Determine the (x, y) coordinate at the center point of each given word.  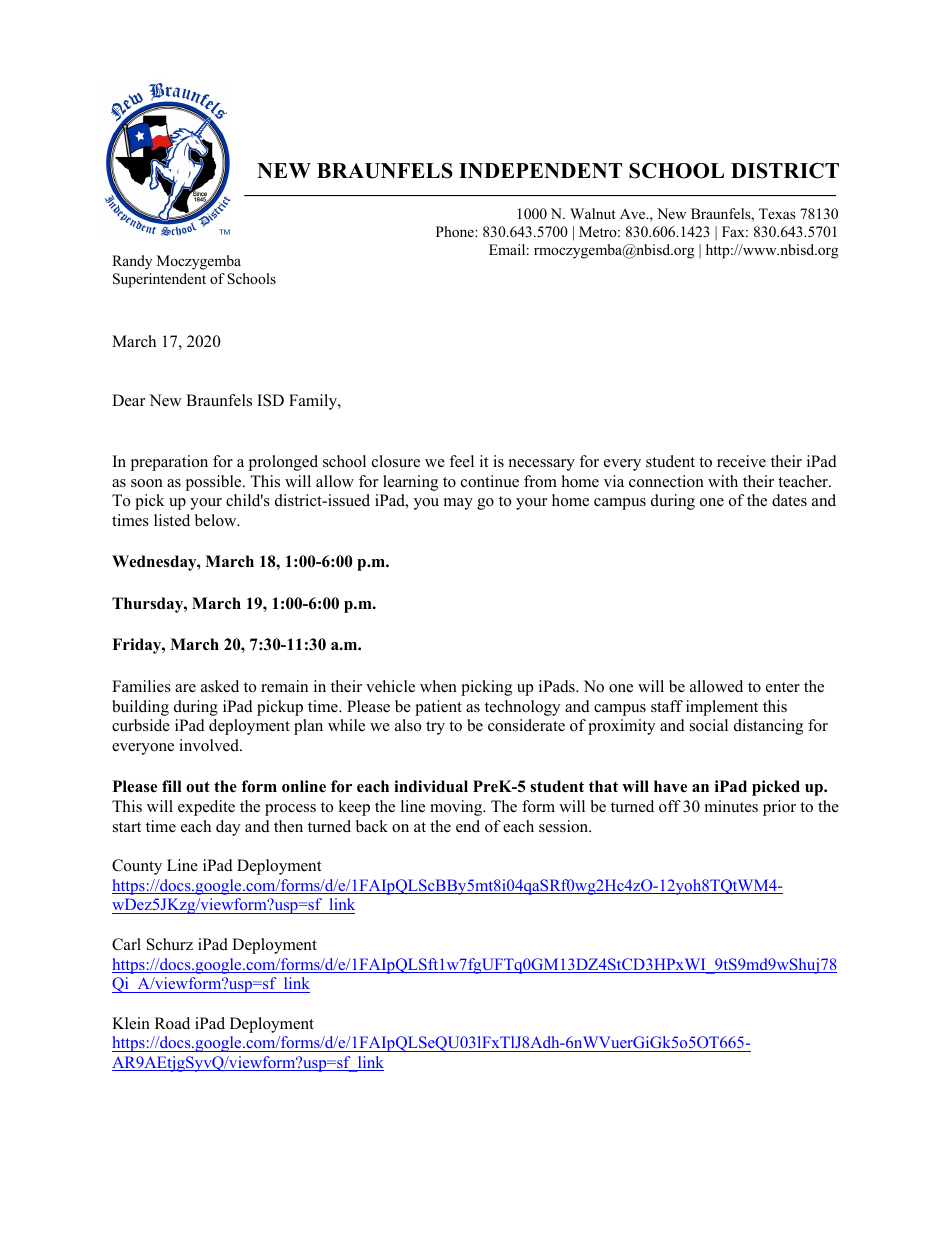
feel (461, 461)
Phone (456, 231)
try (435, 728)
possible (214, 483)
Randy (132, 262)
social (709, 725)
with (723, 481)
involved (210, 745)
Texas (777, 213)
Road (172, 1023)
